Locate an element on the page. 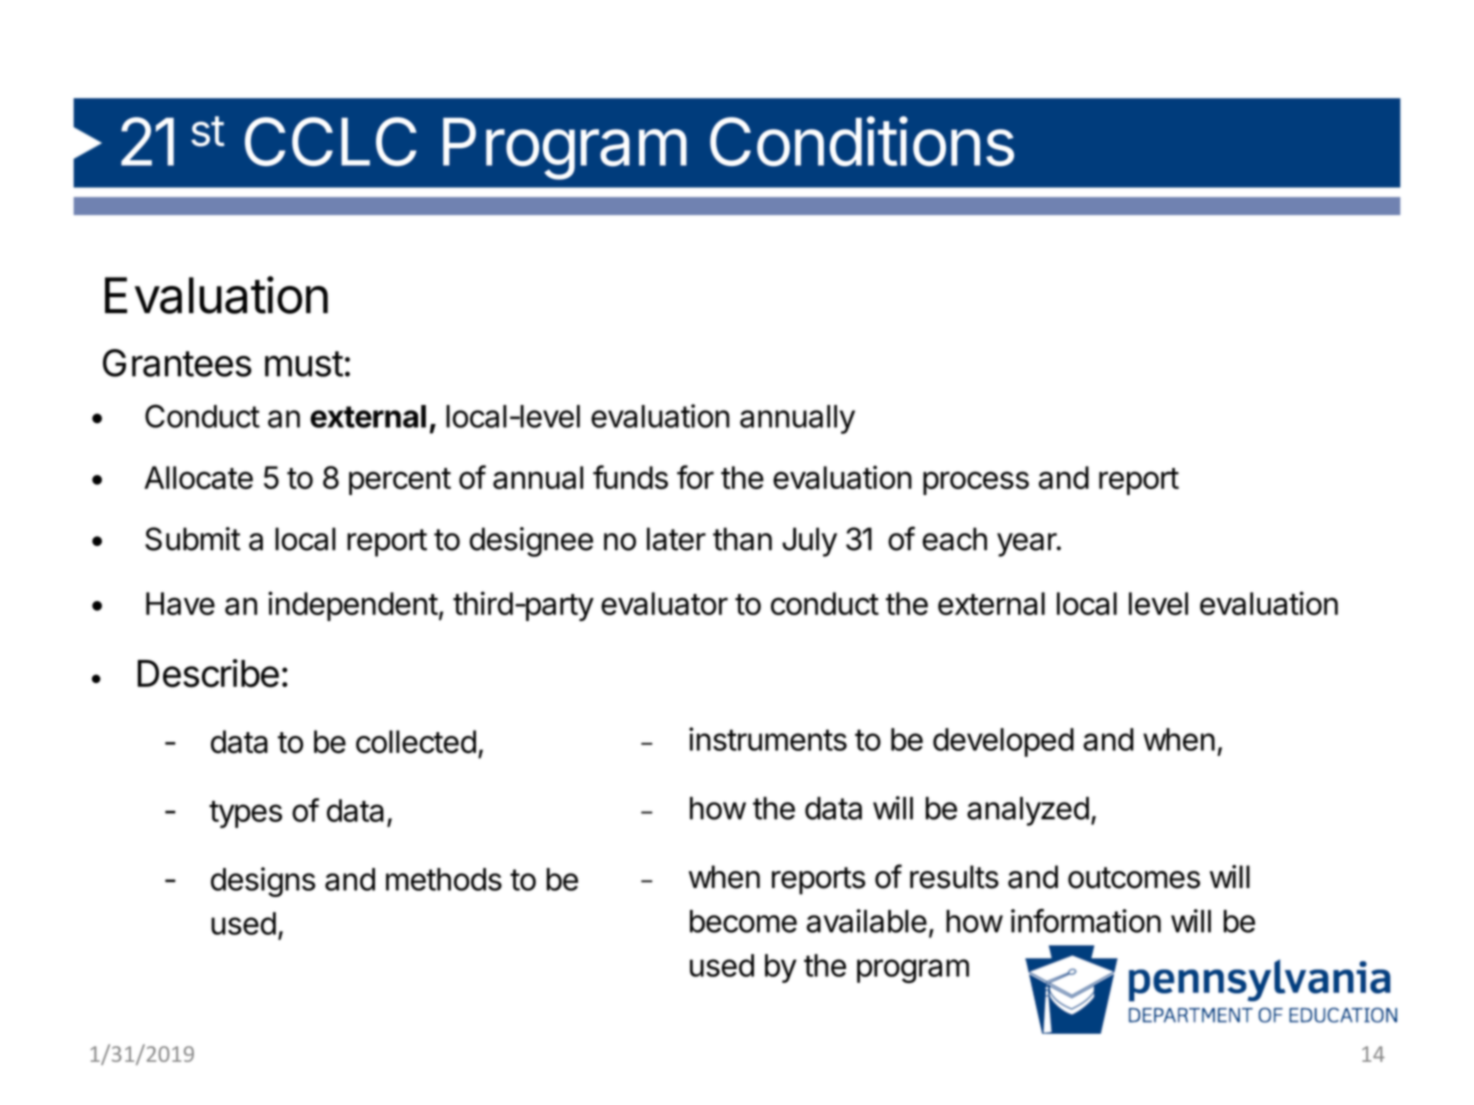 This document has width=1474, height=1105. results is located at coordinates (954, 877).
